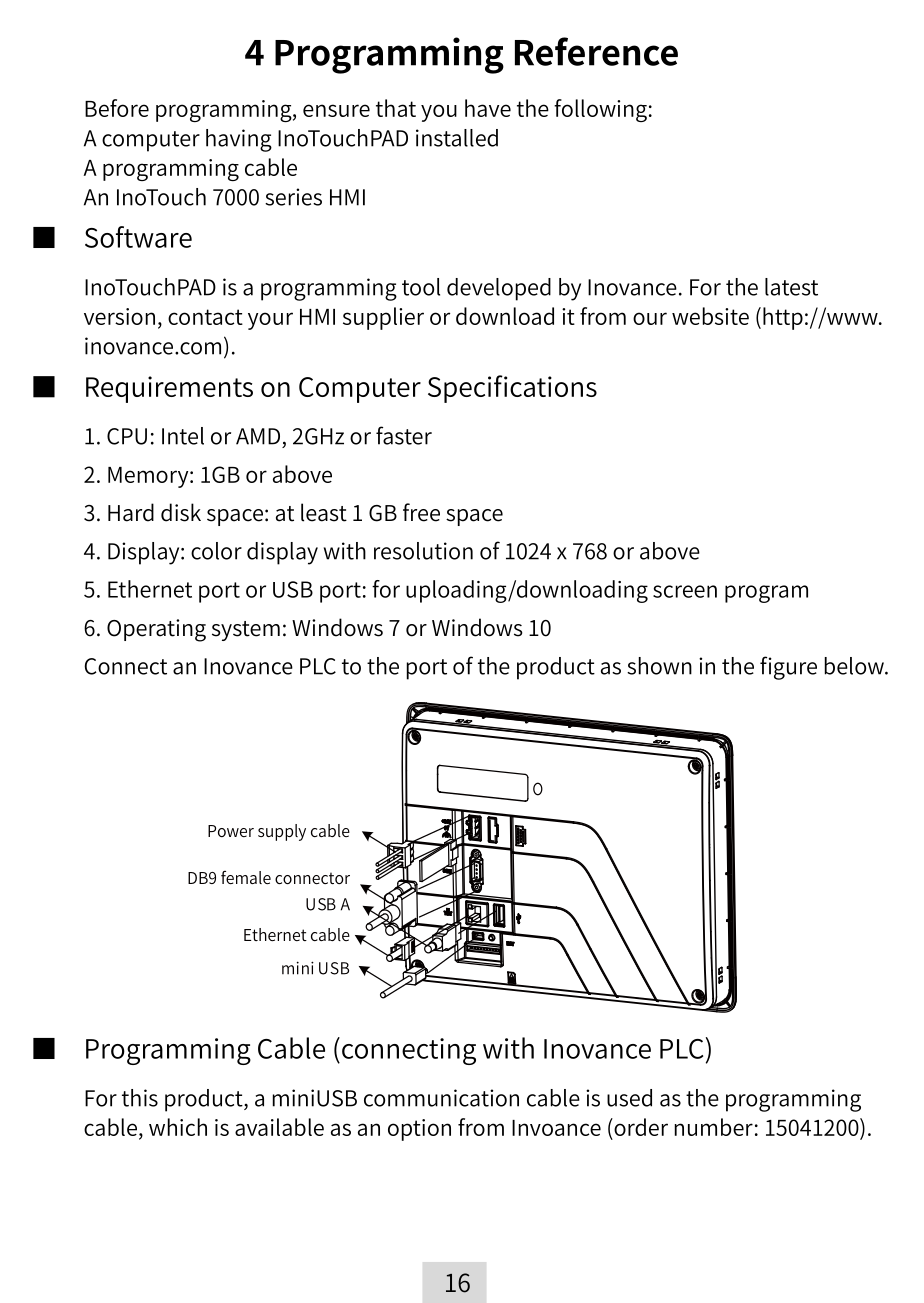  What do you see at coordinates (421, 512) in the document?
I see `free` at bounding box center [421, 512].
